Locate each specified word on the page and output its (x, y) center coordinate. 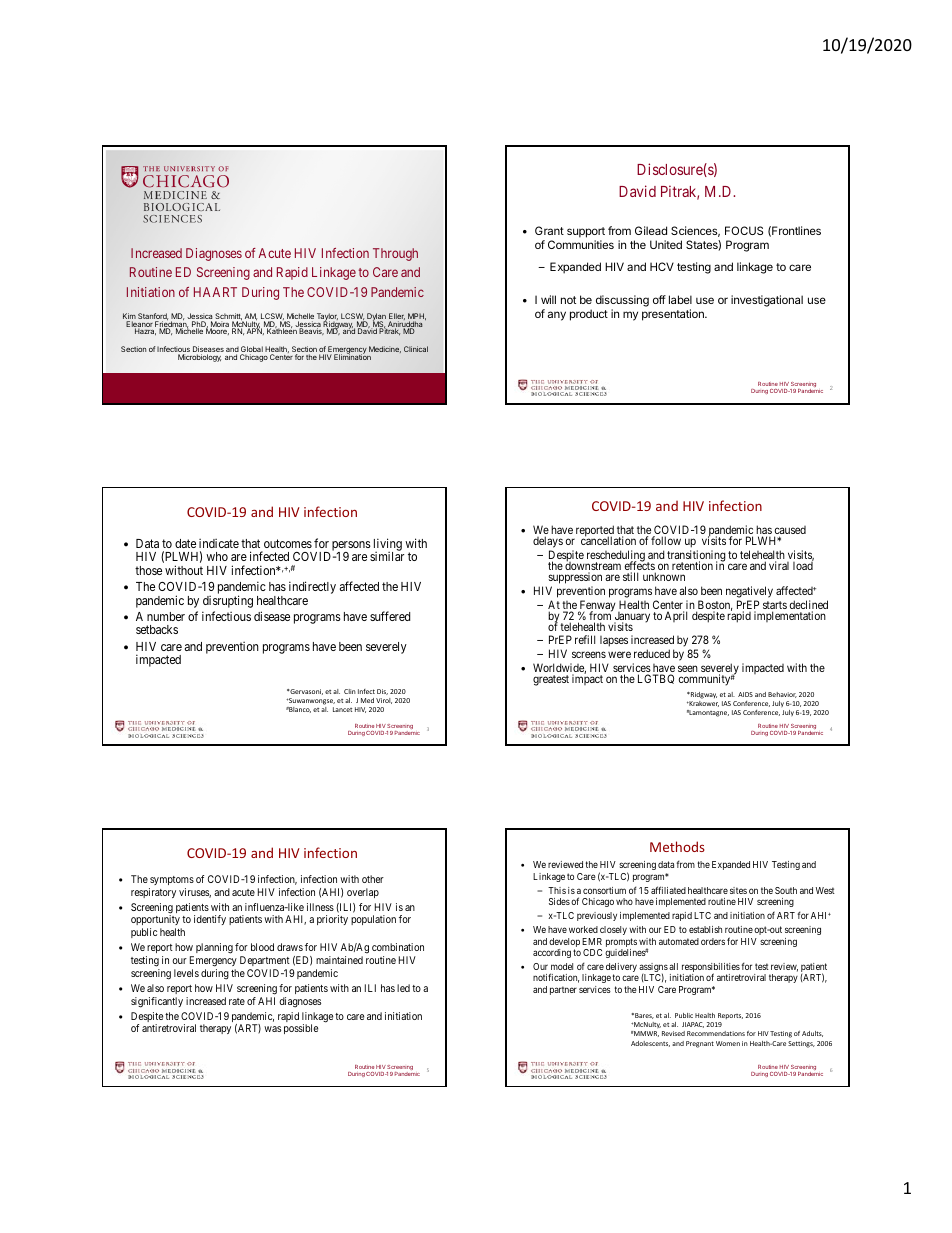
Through (395, 254)
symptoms (172, 880)
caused (790, 531)
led (403, 988)
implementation (790, 616)
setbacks (157, 629)
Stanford (153, 317)
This (557, 890)
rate (237, 1001)
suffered (390, 616)
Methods (677, 846)
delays (548, 542)
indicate (219, 543)
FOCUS (744, 230)
